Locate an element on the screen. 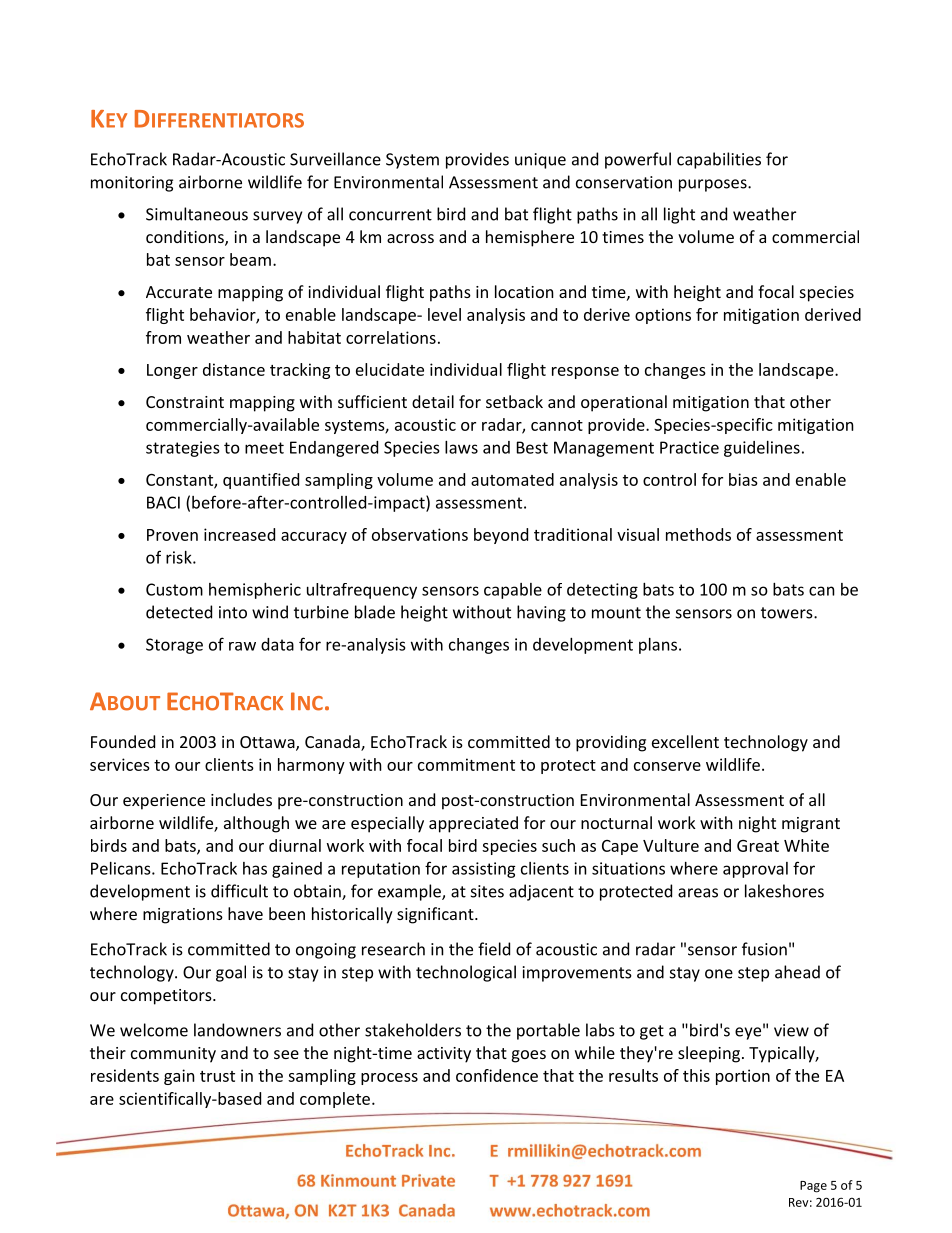  Simultaneous is located at coordinates (197, 214).
